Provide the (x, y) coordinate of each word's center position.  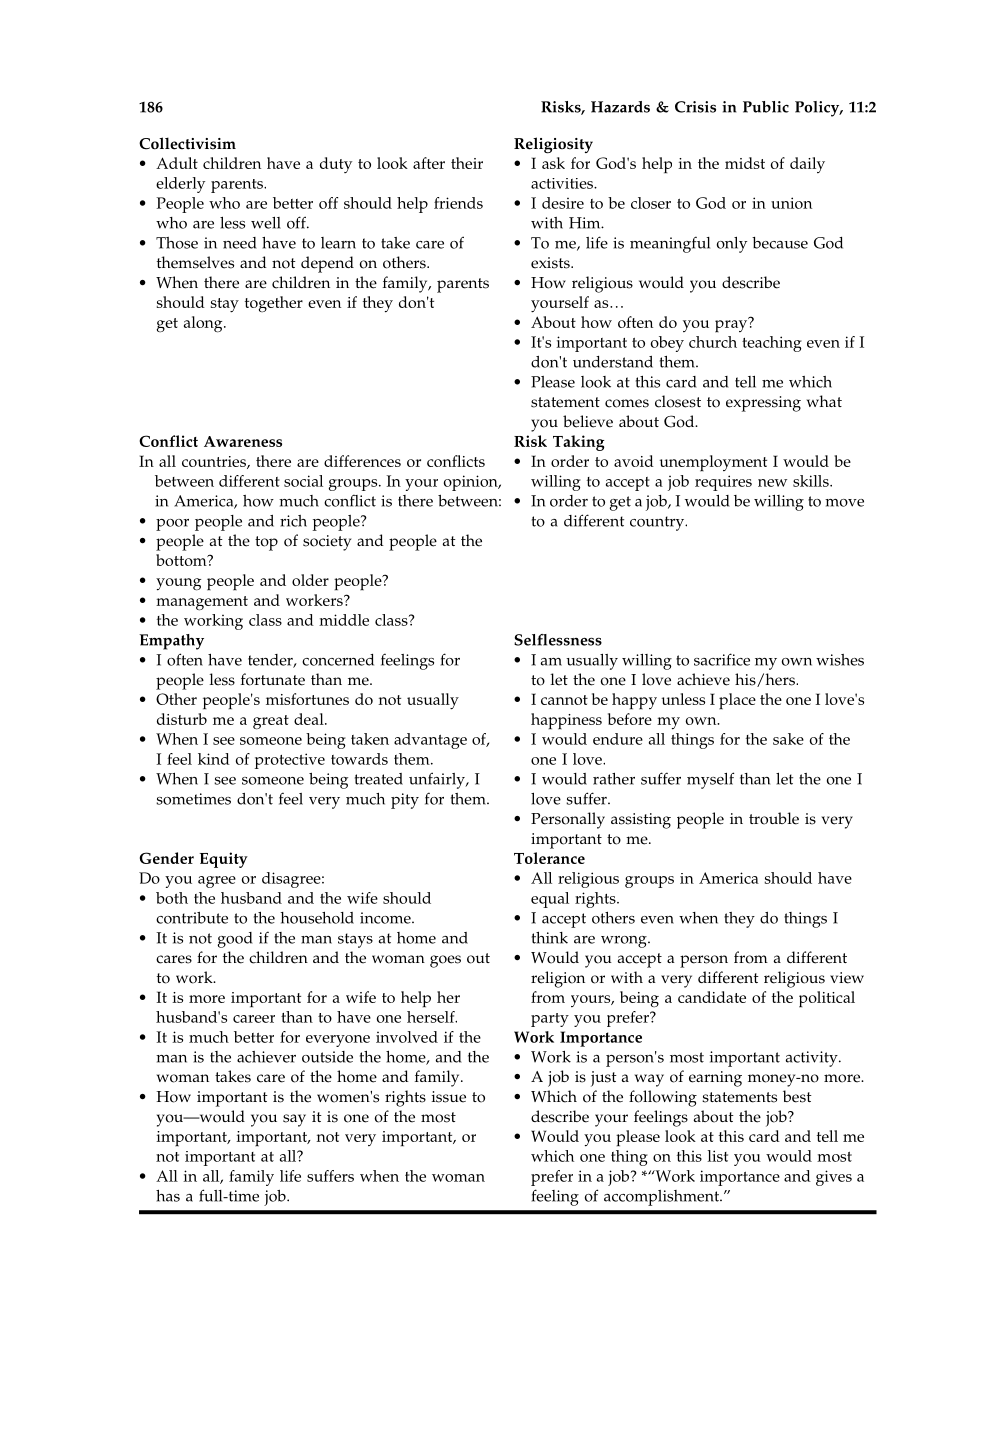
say (294, 1120)
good (235, 940)
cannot (564, 700)
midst (745, 163)
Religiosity (553, 145)
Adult (177, 163)
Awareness (243, 441)
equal (550, 900)
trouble (774, 818)
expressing (763, 404)
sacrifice (722, 659)
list (717, 1156)
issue (449, 1097)
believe (588, 421)
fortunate (273, 679)
